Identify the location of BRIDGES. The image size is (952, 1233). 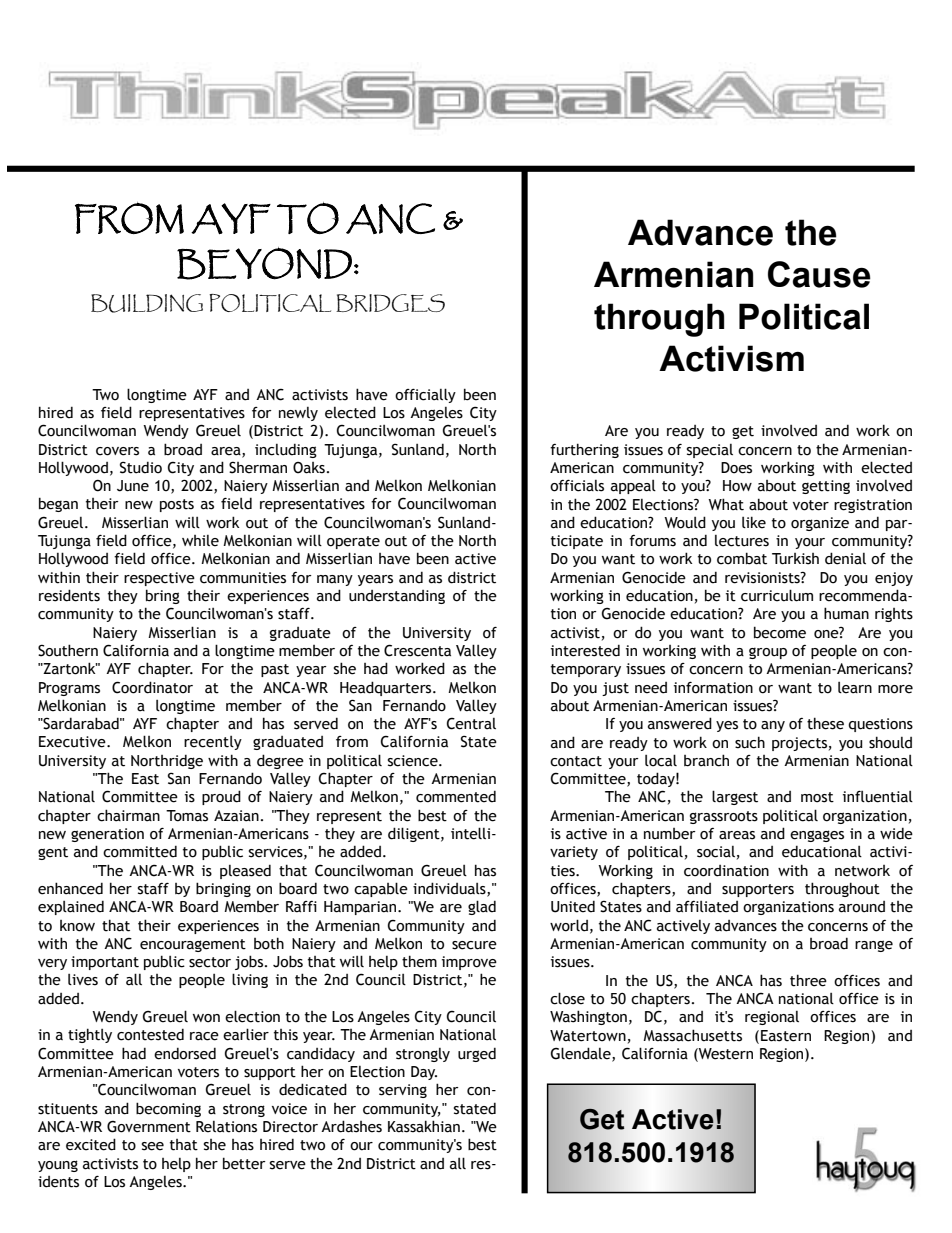
(390, 303).
